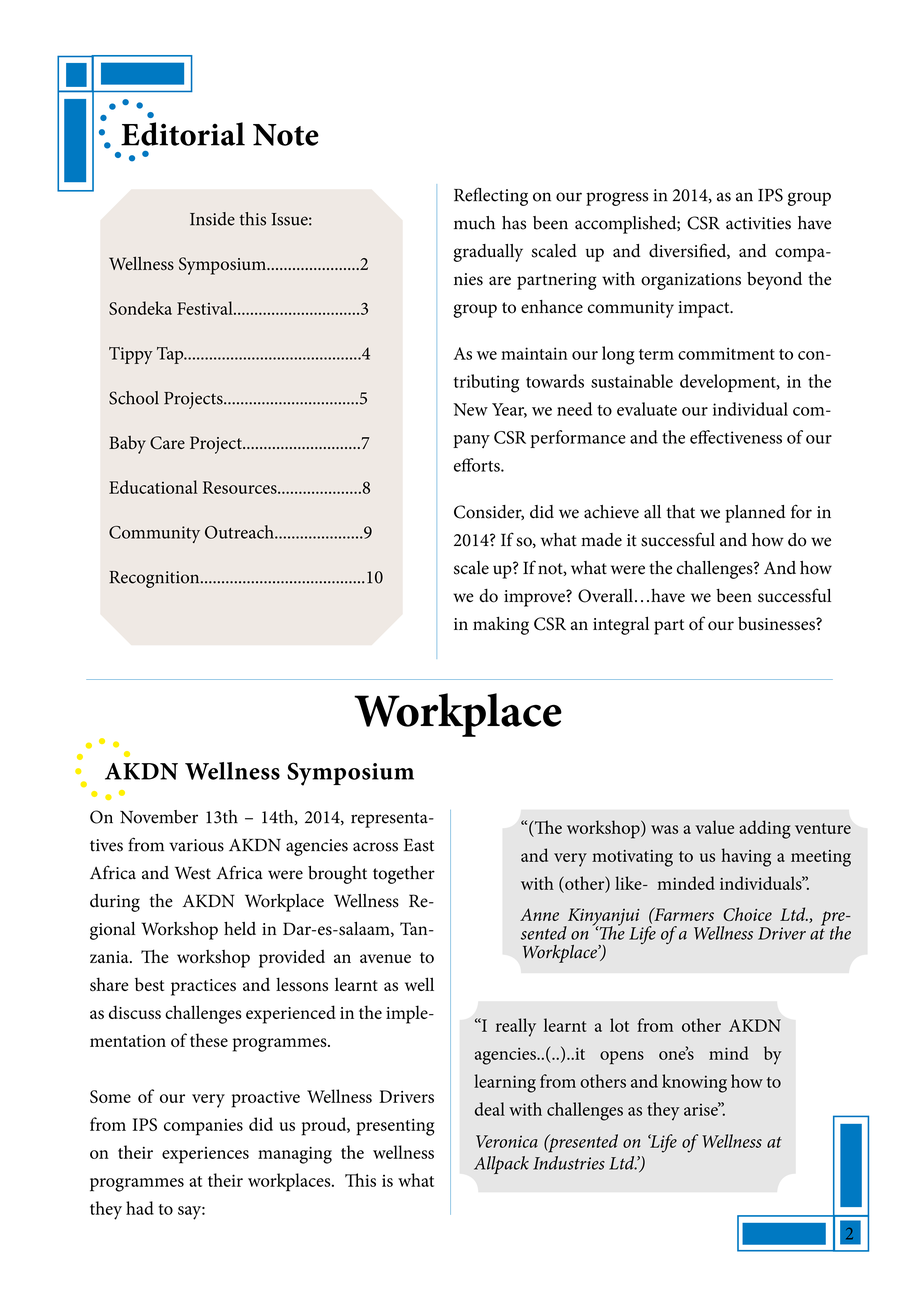 This page has height=1308, width=924. Describe the element at coordinates (478, 465) in the page. I see `efforts` at that location.
